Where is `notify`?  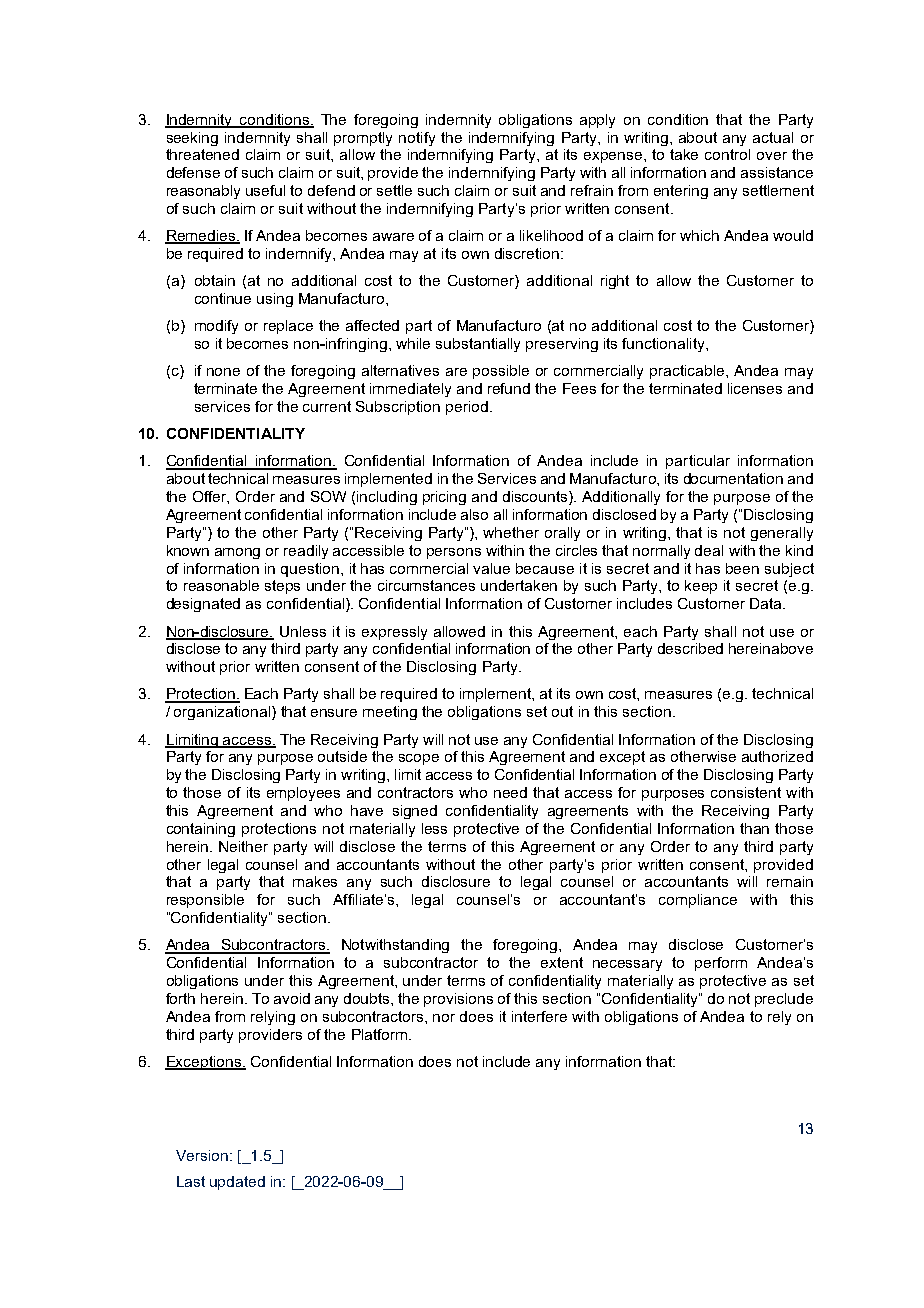 notify is located at coordinates (417, 139).
